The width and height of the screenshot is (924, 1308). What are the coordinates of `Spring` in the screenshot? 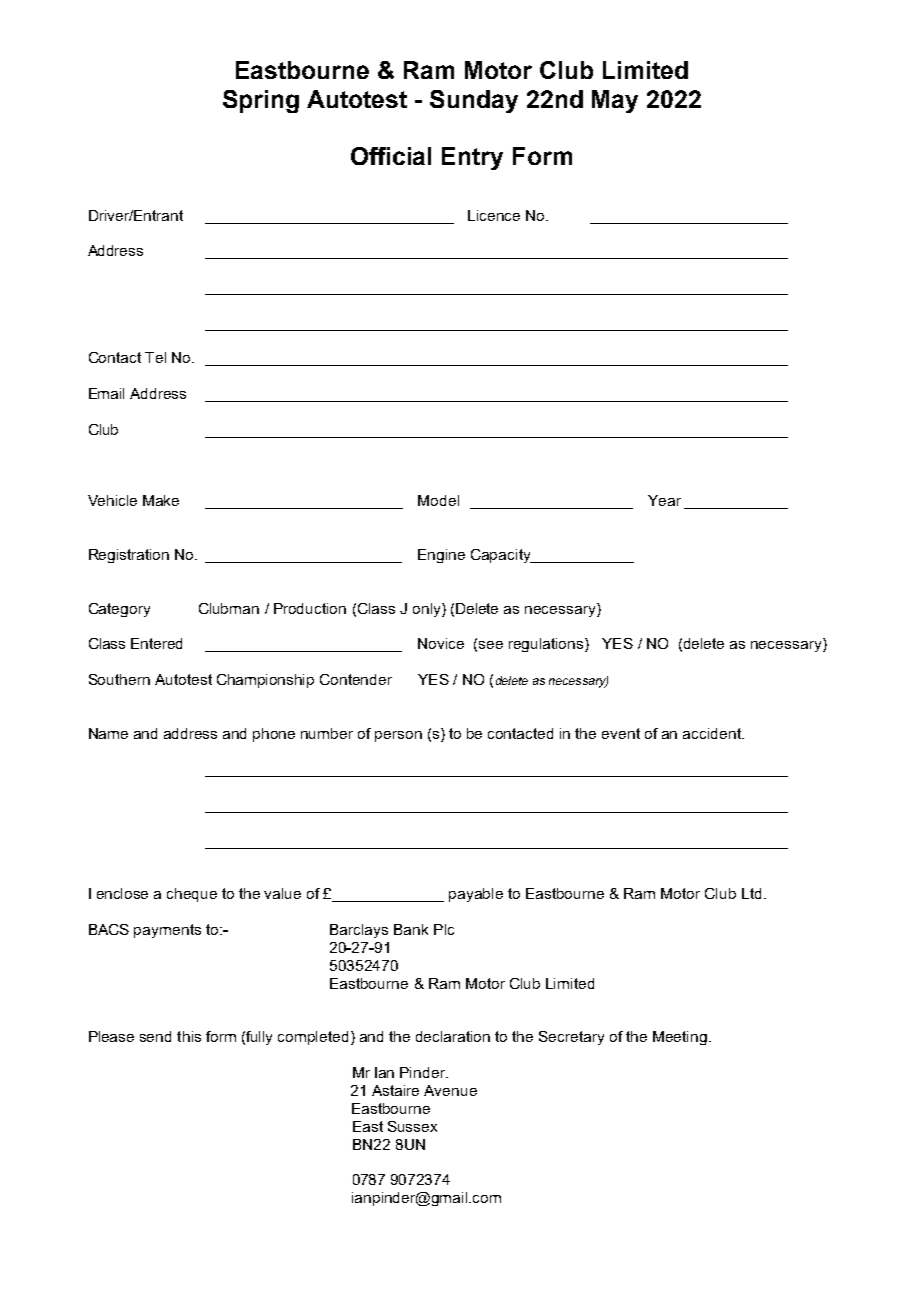 It's located at (261, 101).
